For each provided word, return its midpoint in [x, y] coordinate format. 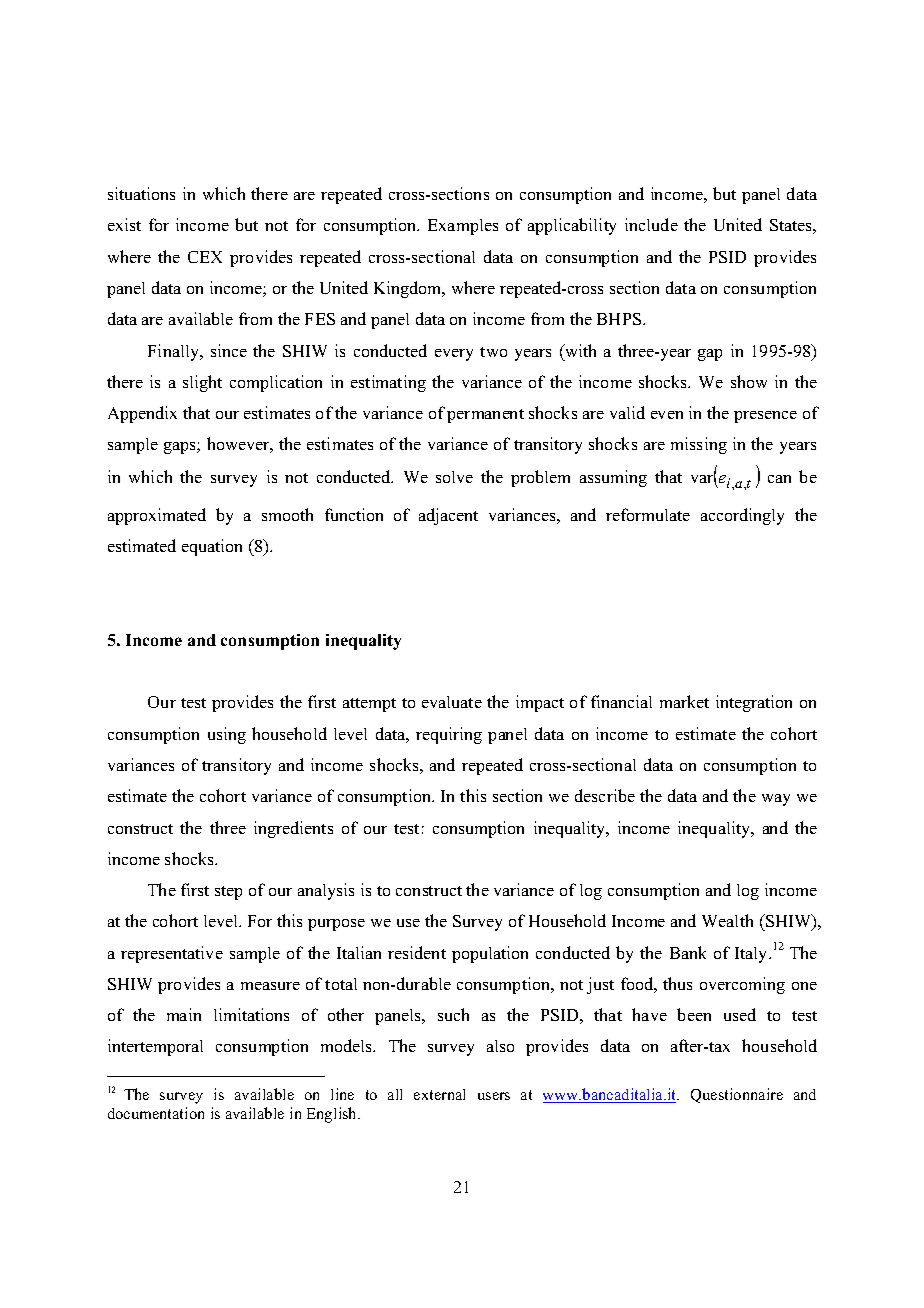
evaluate [452, 702]
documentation [156, 1113]
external [439, 1094]
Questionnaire [737, 1095]
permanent [485, 416]
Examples [463, 227]
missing [699, 445]
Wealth [727, 920]
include [651, 224]
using [227, 735]
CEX [205, 257]
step [228, 893]
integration [754, 703]
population [490, 954]
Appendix [142, 414]
